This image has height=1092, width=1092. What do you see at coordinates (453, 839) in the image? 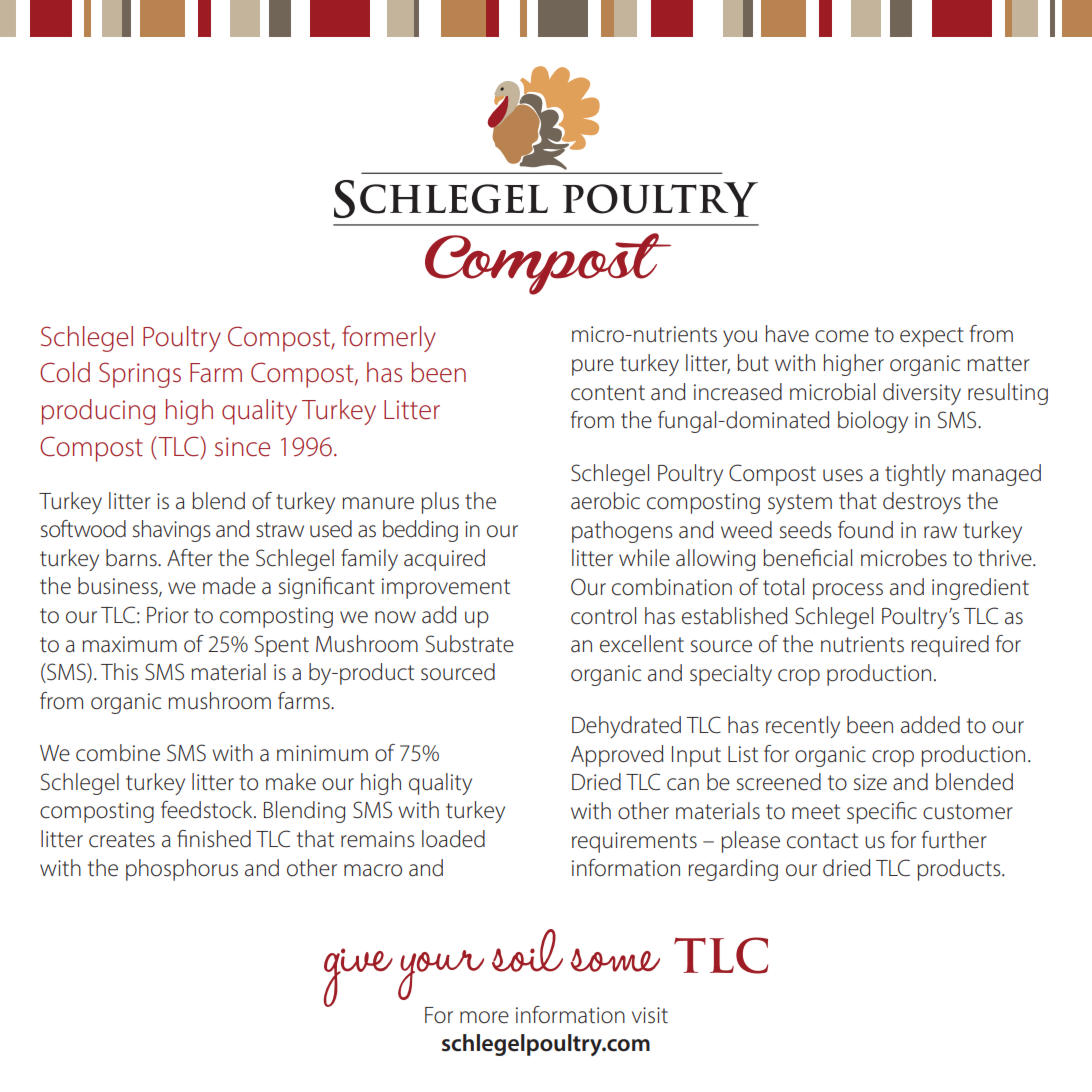
I see `loaded` at bounding box center [453, 839].
